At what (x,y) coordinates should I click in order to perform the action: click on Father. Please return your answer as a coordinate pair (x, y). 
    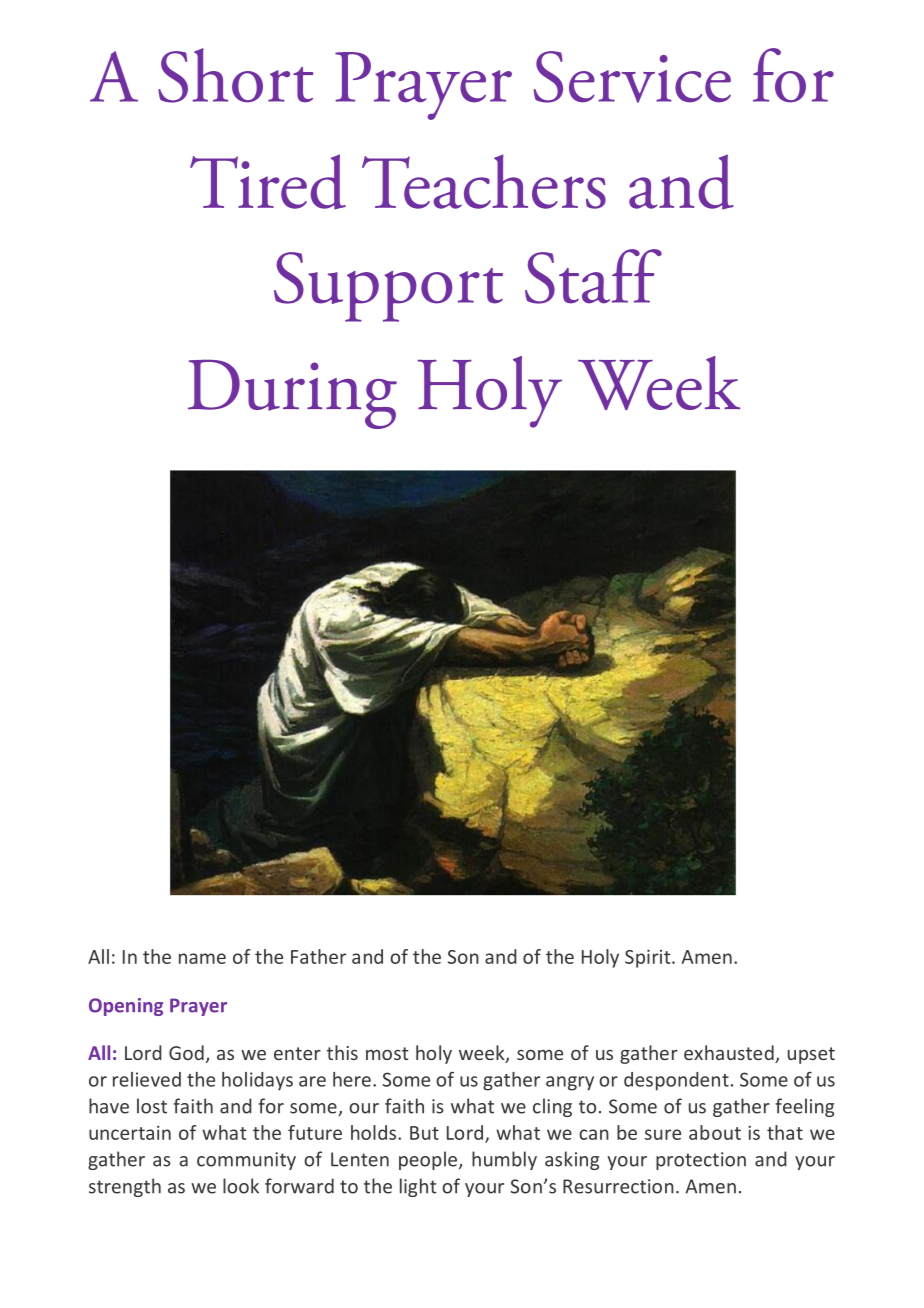
    Looking at the image, I should click on (318, 956).
